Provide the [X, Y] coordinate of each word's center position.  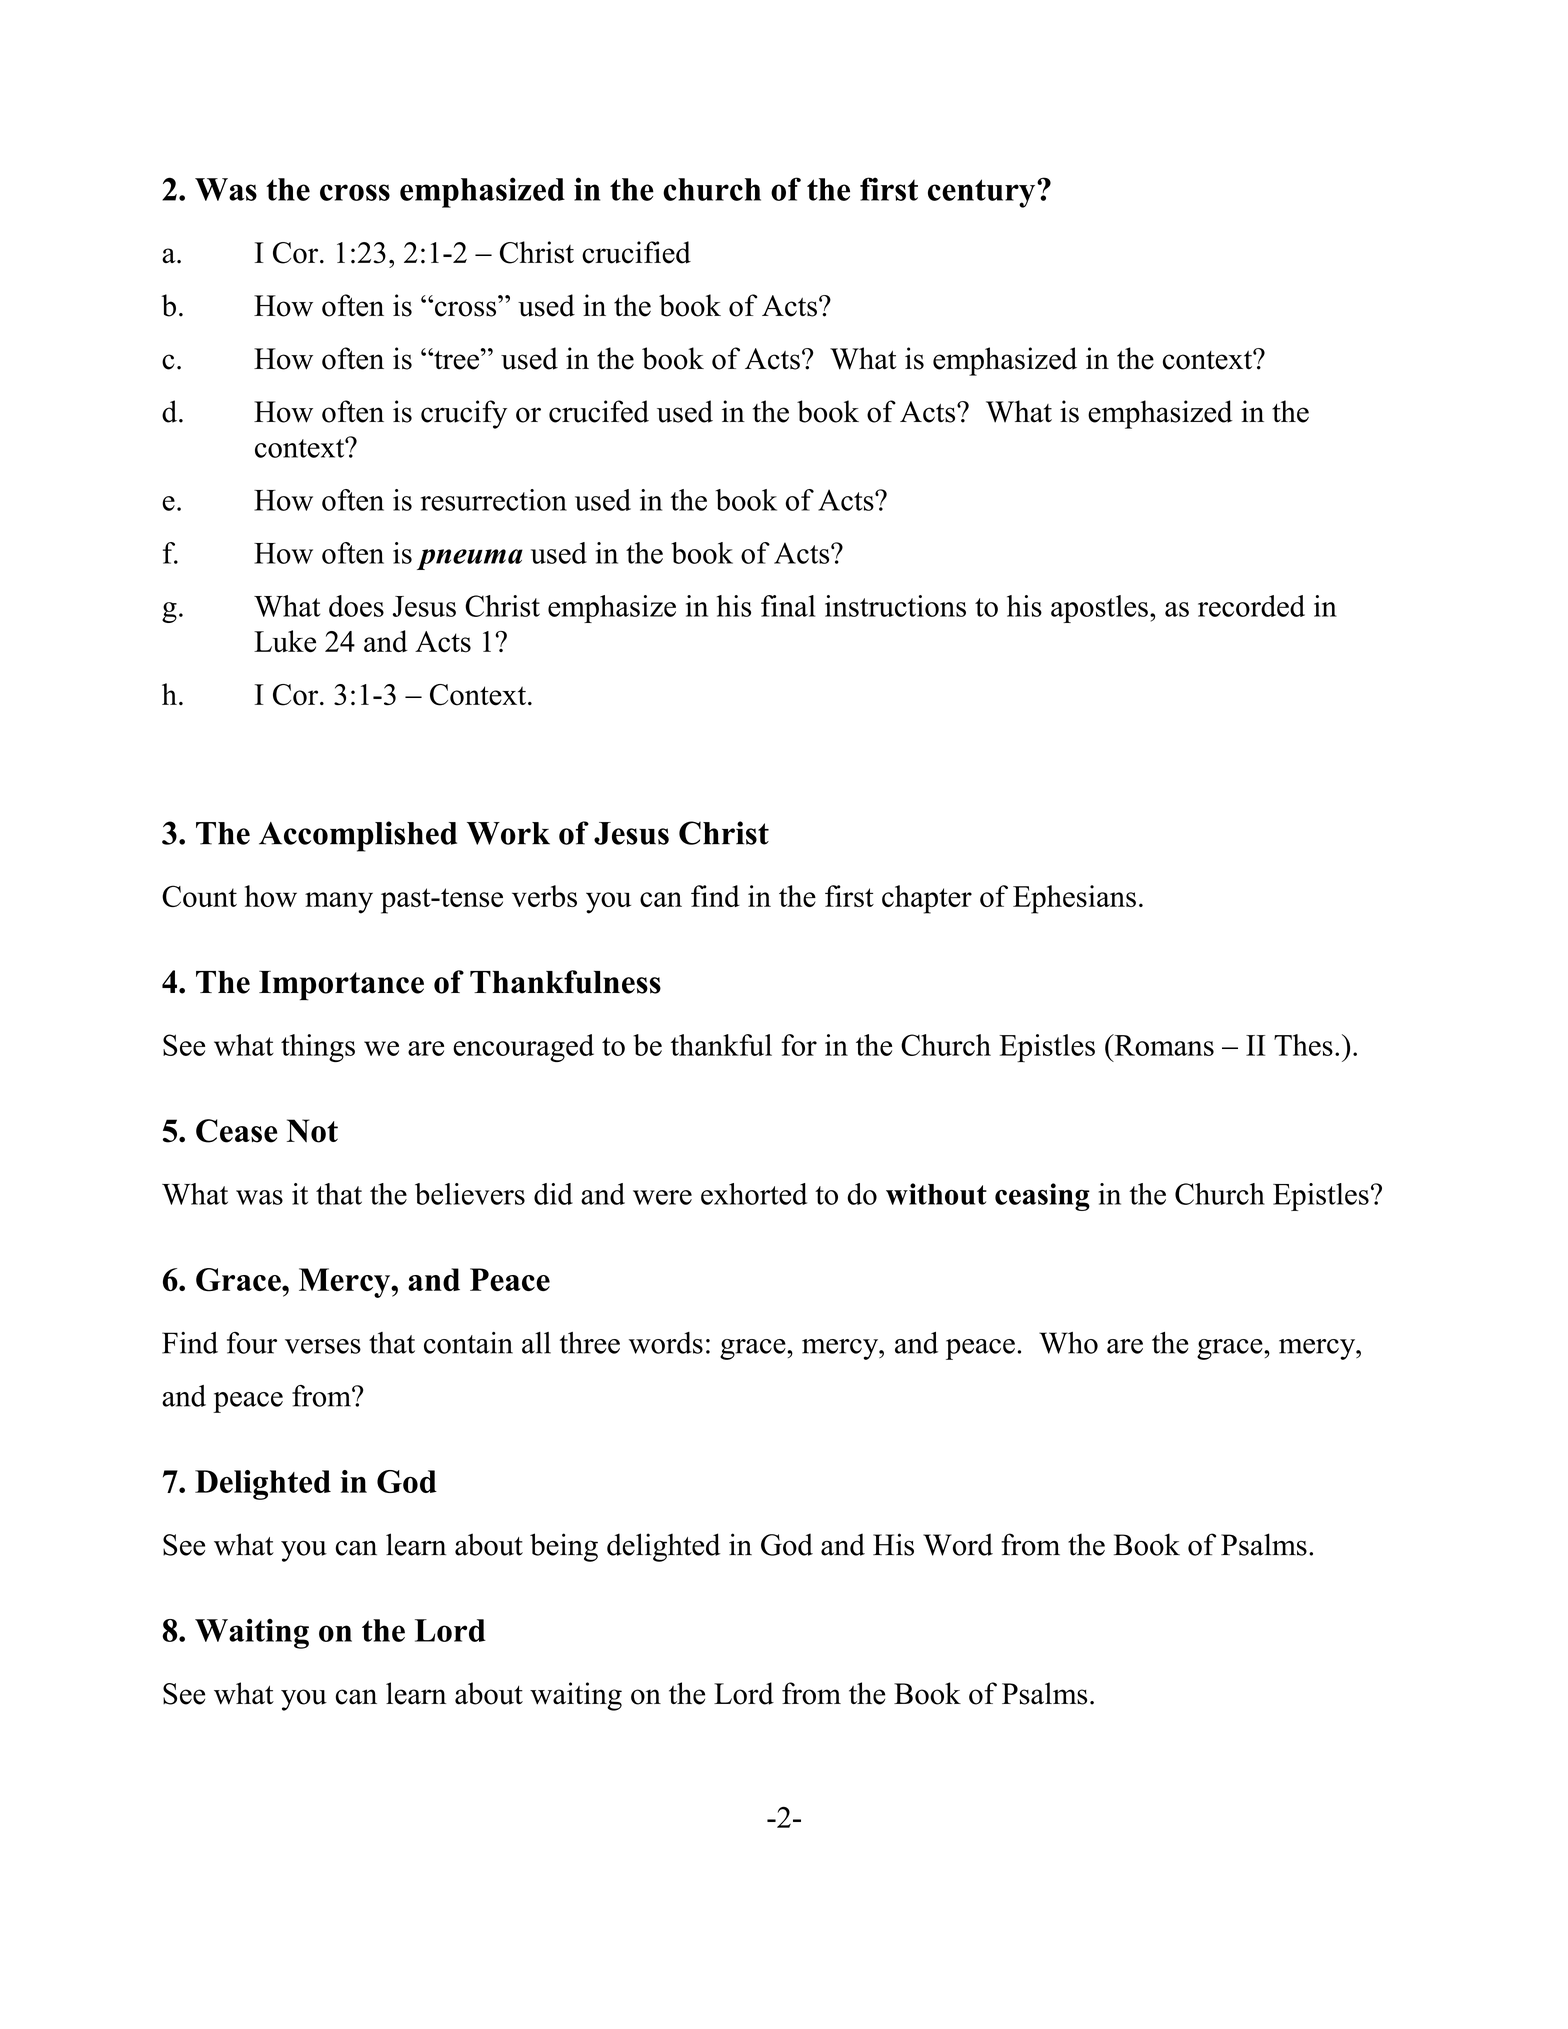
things [318, 1048]
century [983, 193]
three [590, 1343]
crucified [636, 252]
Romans [1163, 1045]
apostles [1099, 609]
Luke [285, 641]
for [799, 1045]
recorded [1251, 606]
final [788, 606]
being [564, 1547]
